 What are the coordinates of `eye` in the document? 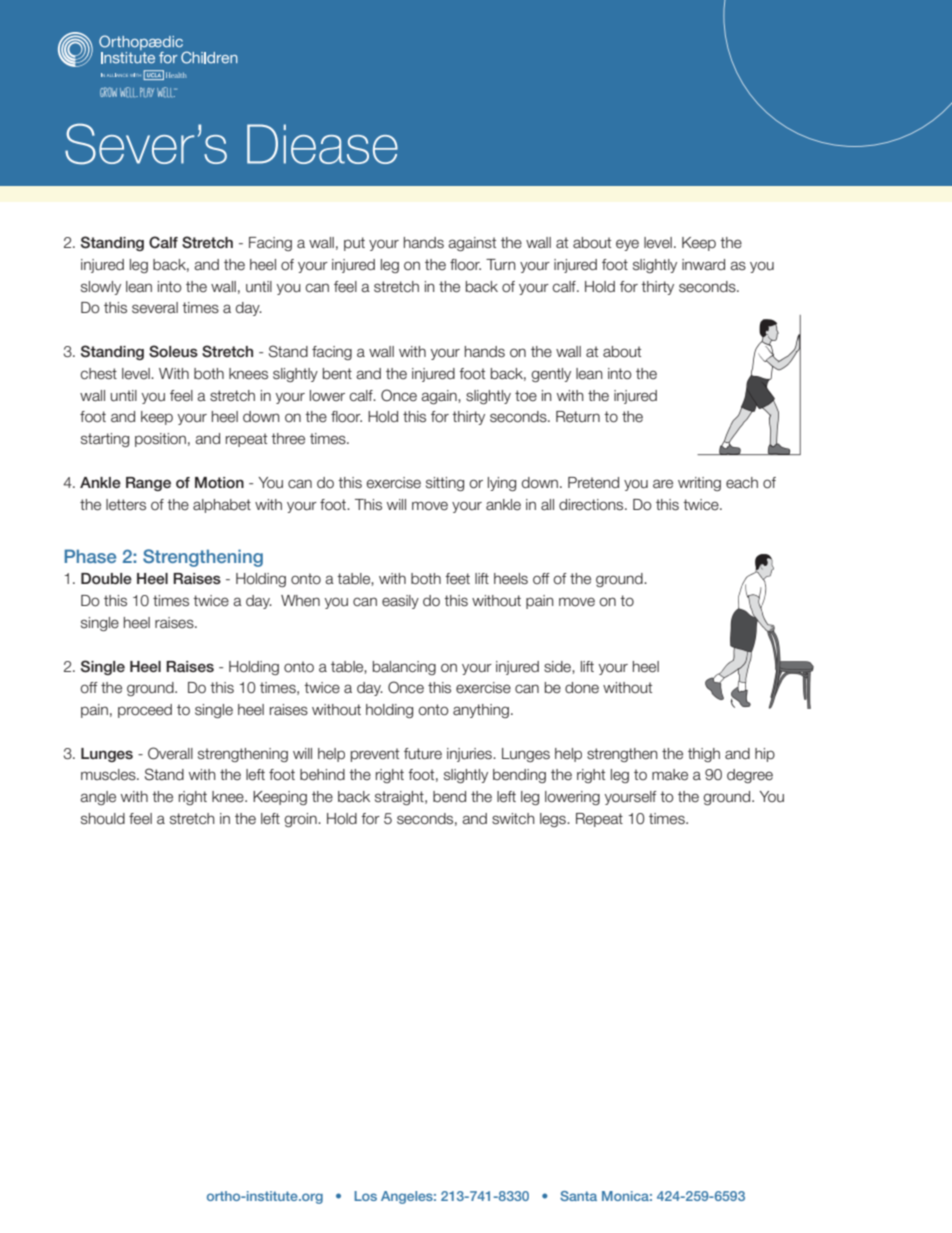 It's located at (627, 245).
